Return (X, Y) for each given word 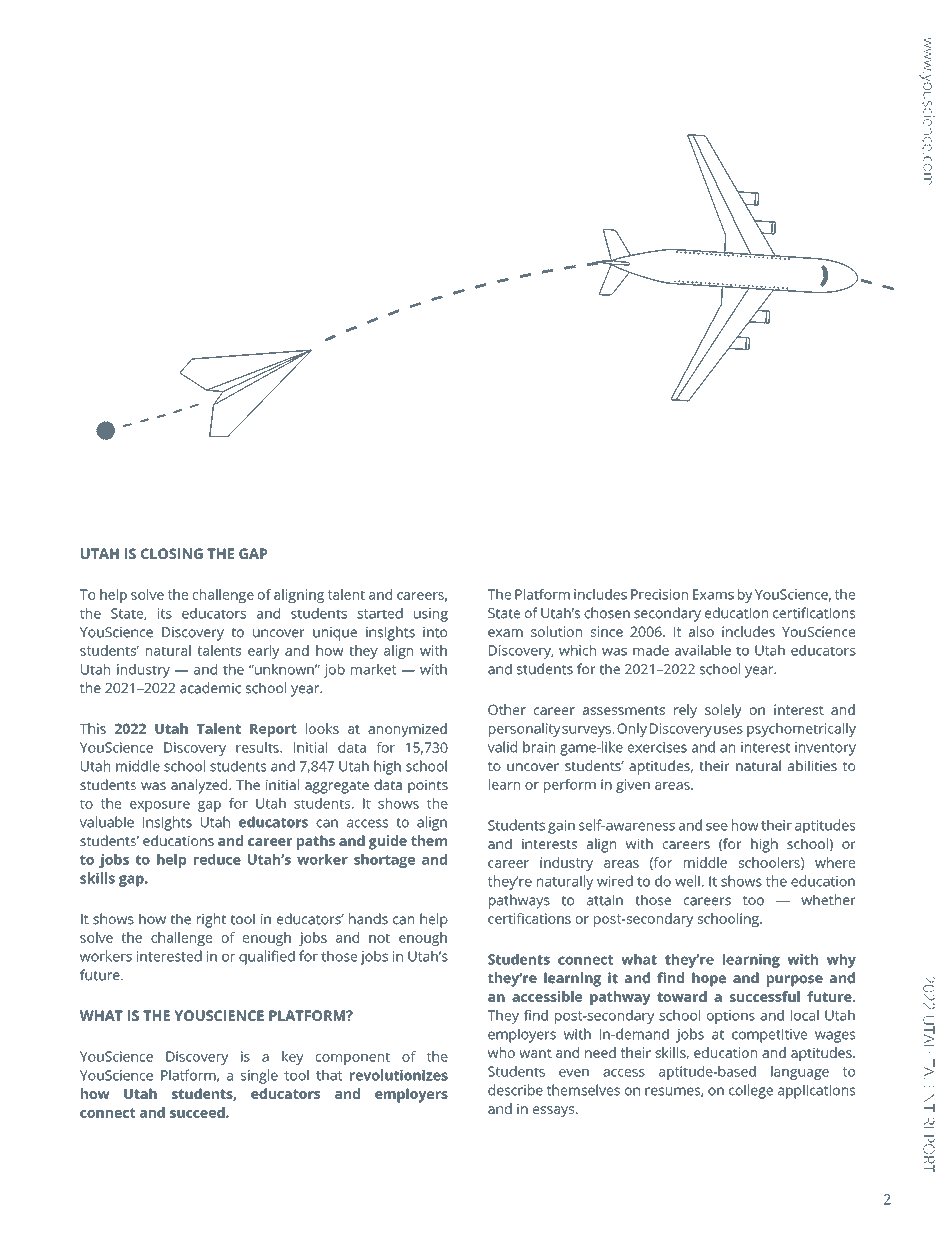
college (751, 1091)
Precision (659, 594)
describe (515, 1090)
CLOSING (172, 553)
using (431, 615)
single (259, 1076)
